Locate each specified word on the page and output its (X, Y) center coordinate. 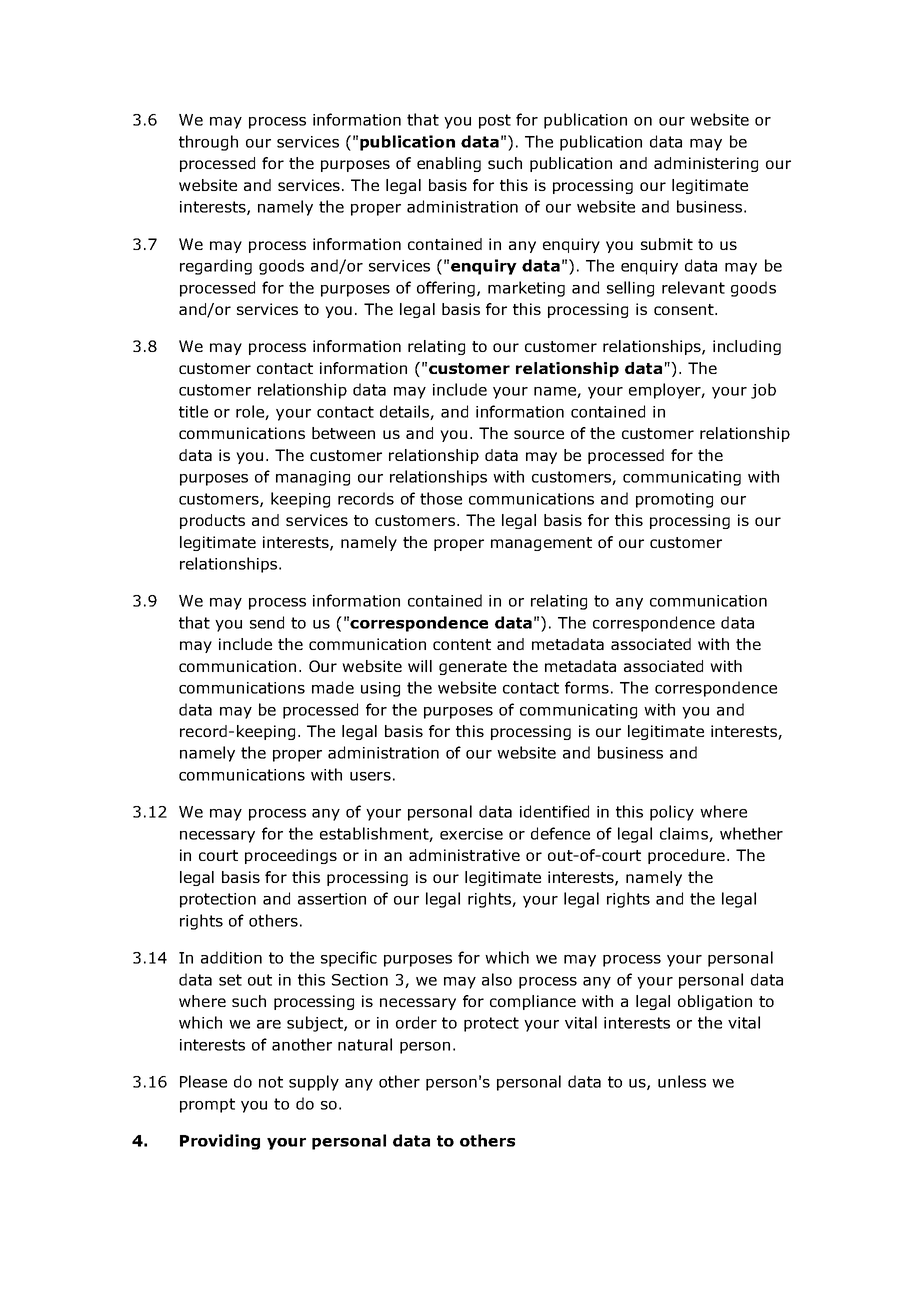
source (539, 434)
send (267, 622)
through (208, 143)
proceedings (291, 856)
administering (706, 164)
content (462, 644)
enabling (449, 164)
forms (587, 687)
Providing (220, 1142)
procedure (686, 856)
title (193, 411)
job (763, 391)
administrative (464, 855)
